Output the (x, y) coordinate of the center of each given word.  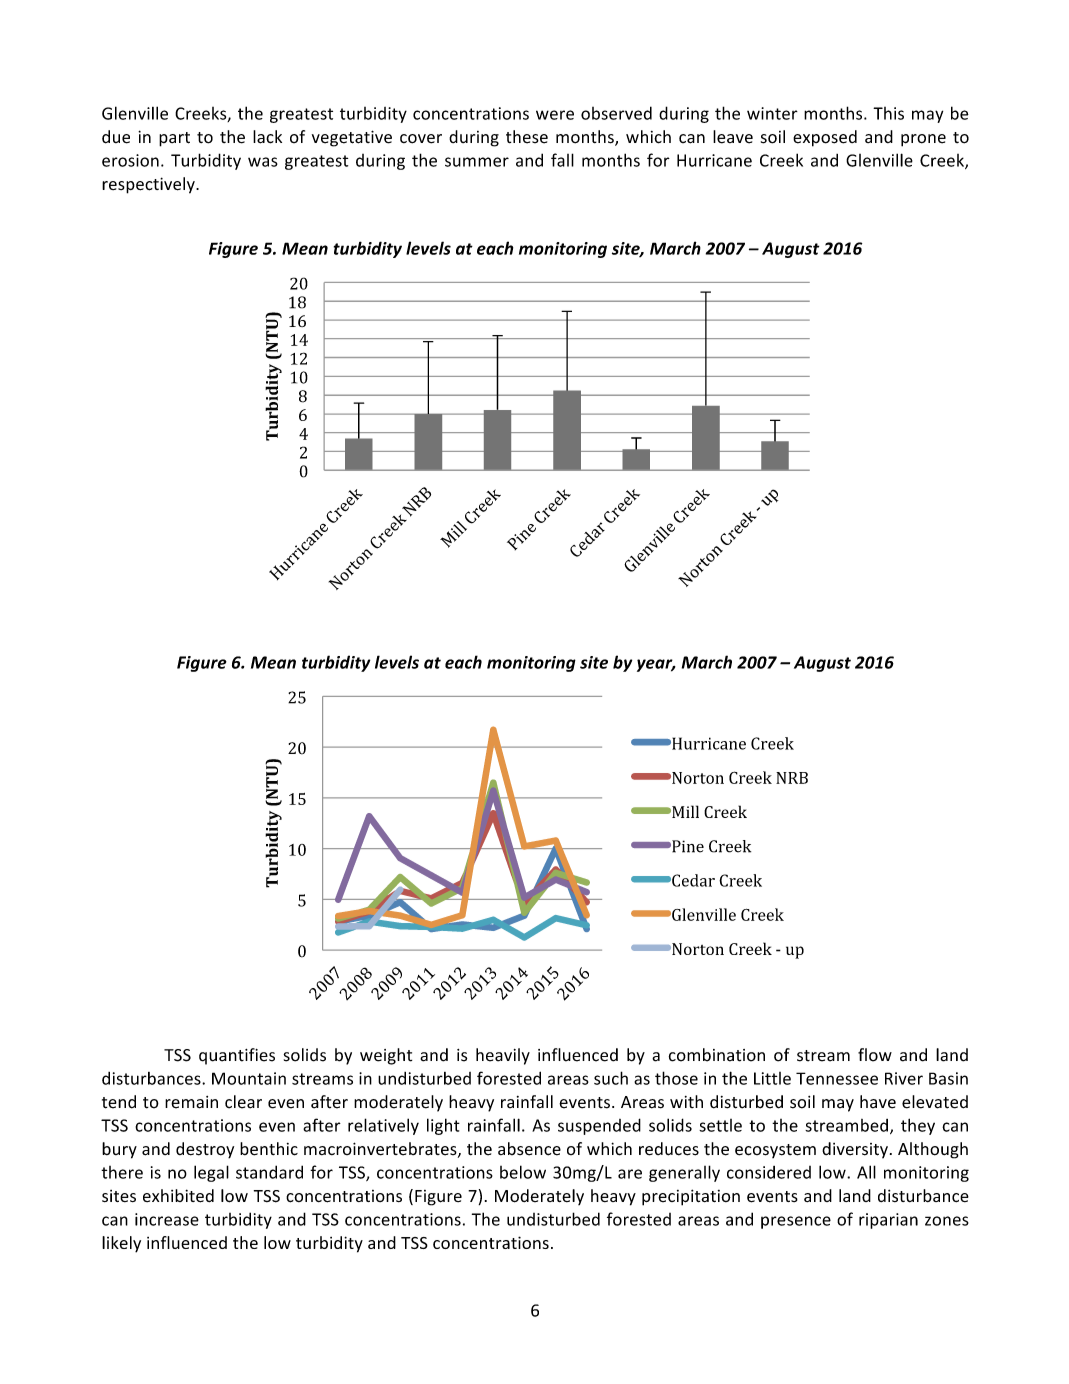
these (527, 137)
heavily (503, 1056)
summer (477, 162)
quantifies (237, 1056)
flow (875, 1055)
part (174, 139)
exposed (825, 138)
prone (923, 140)
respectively (149, 185)
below (523, 1172)
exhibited (178, 1196)
